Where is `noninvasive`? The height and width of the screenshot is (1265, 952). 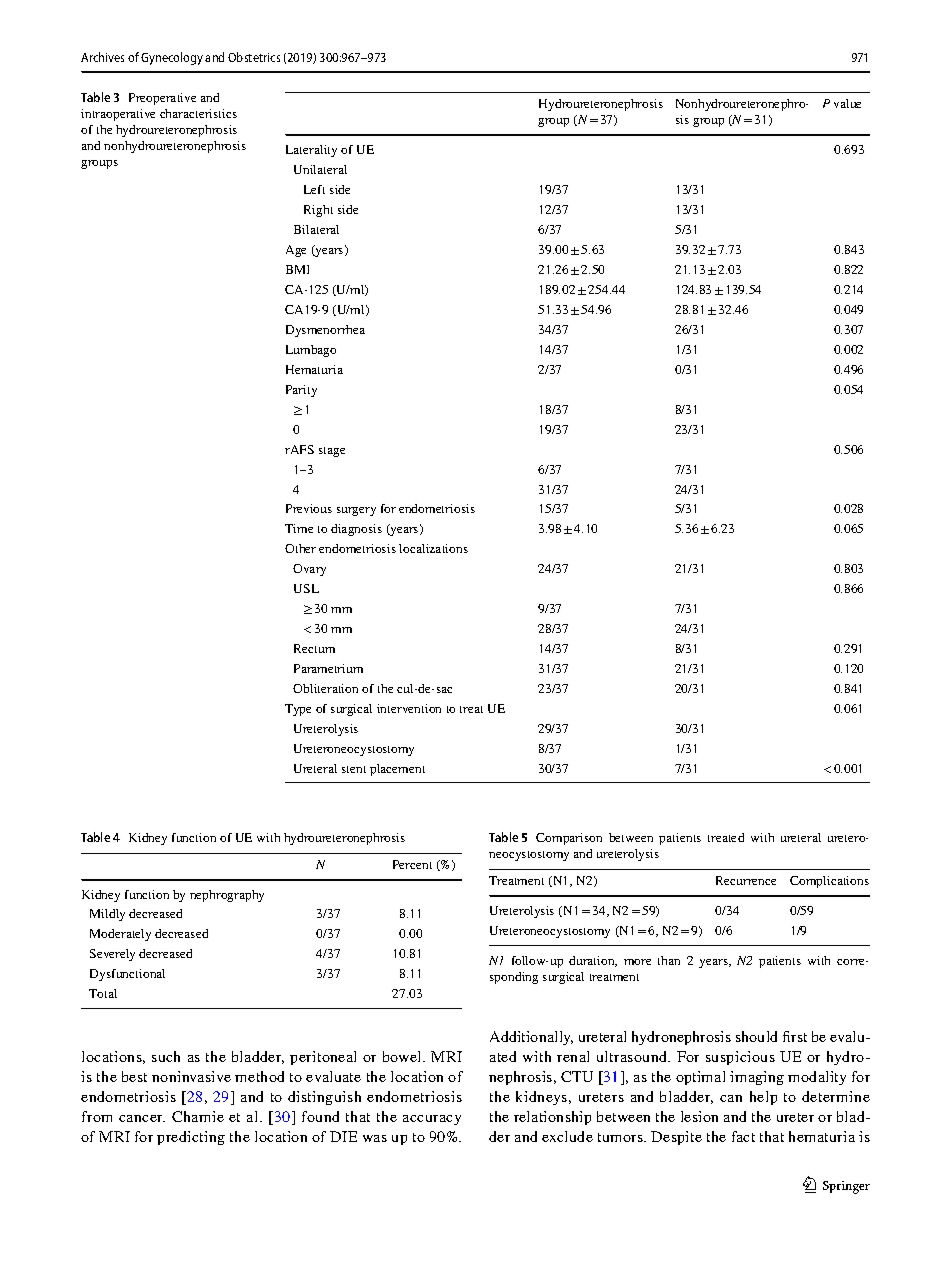 noninvasive is located at coordinates (191, 1076).
